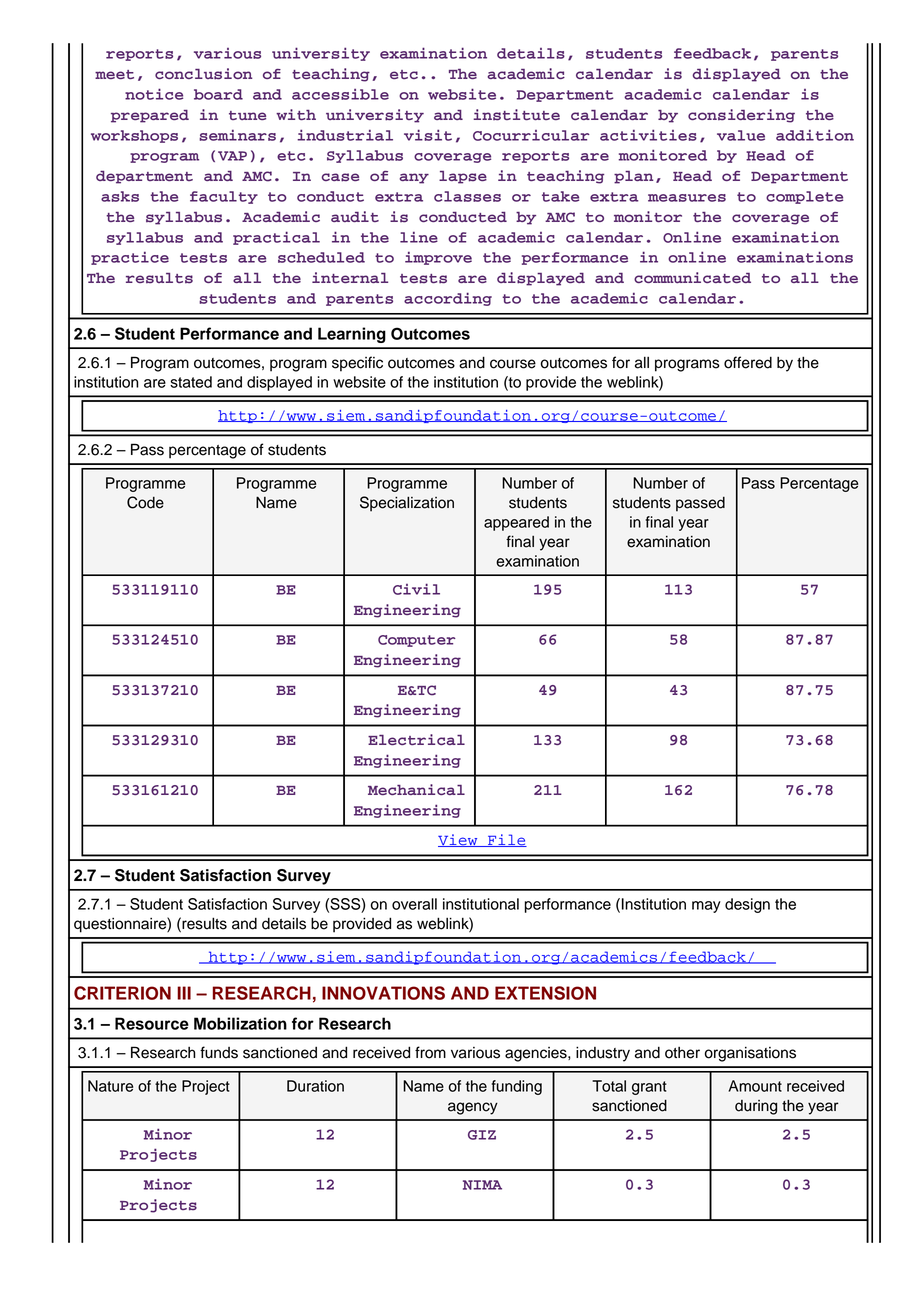 Image resolution: width=924 pixels, height=1308 pixels. What do you see at coordinates (748, 362) in the image?
I see `offered` at bounding box center [748, 362].
